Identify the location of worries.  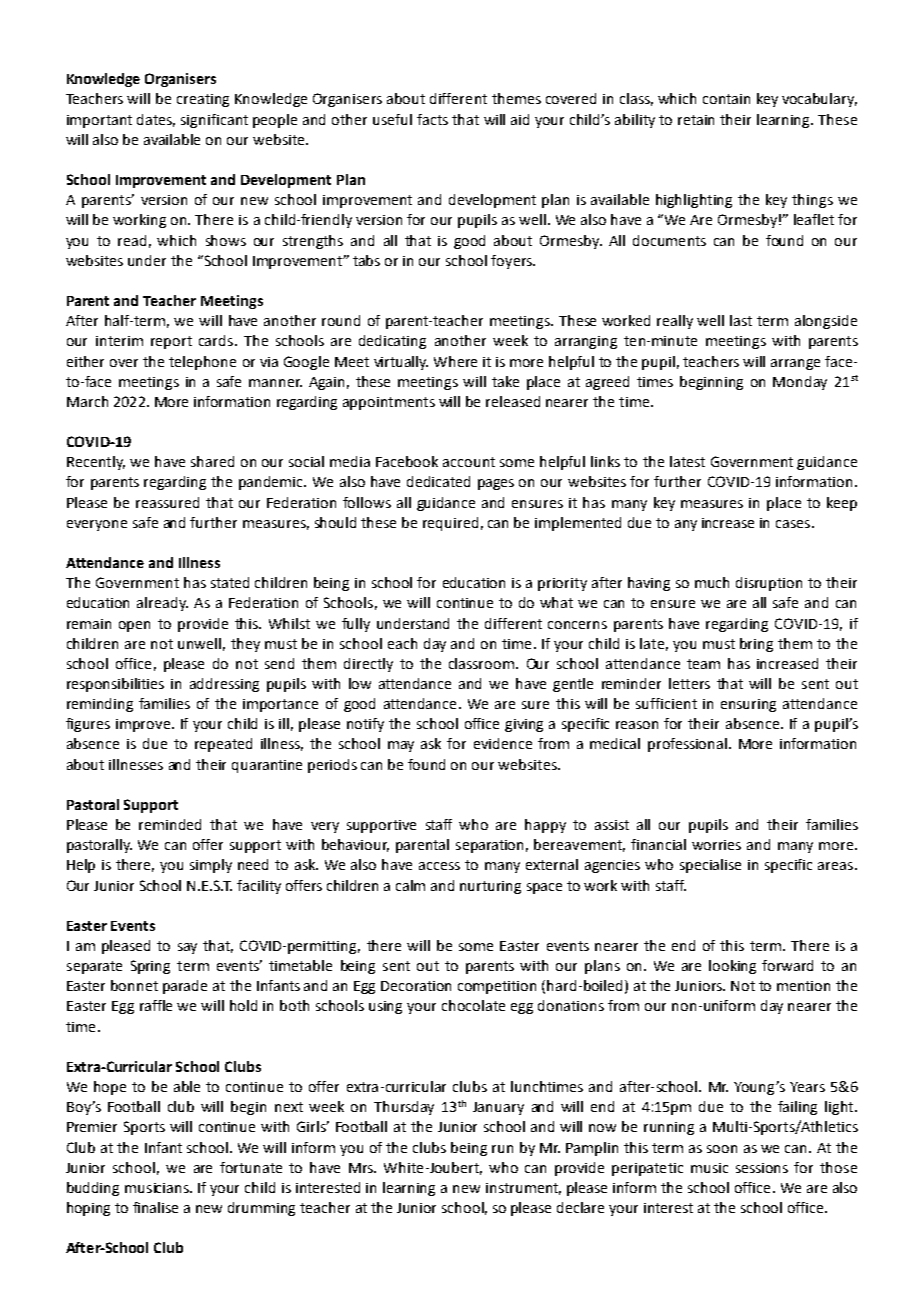
(716, 845).
